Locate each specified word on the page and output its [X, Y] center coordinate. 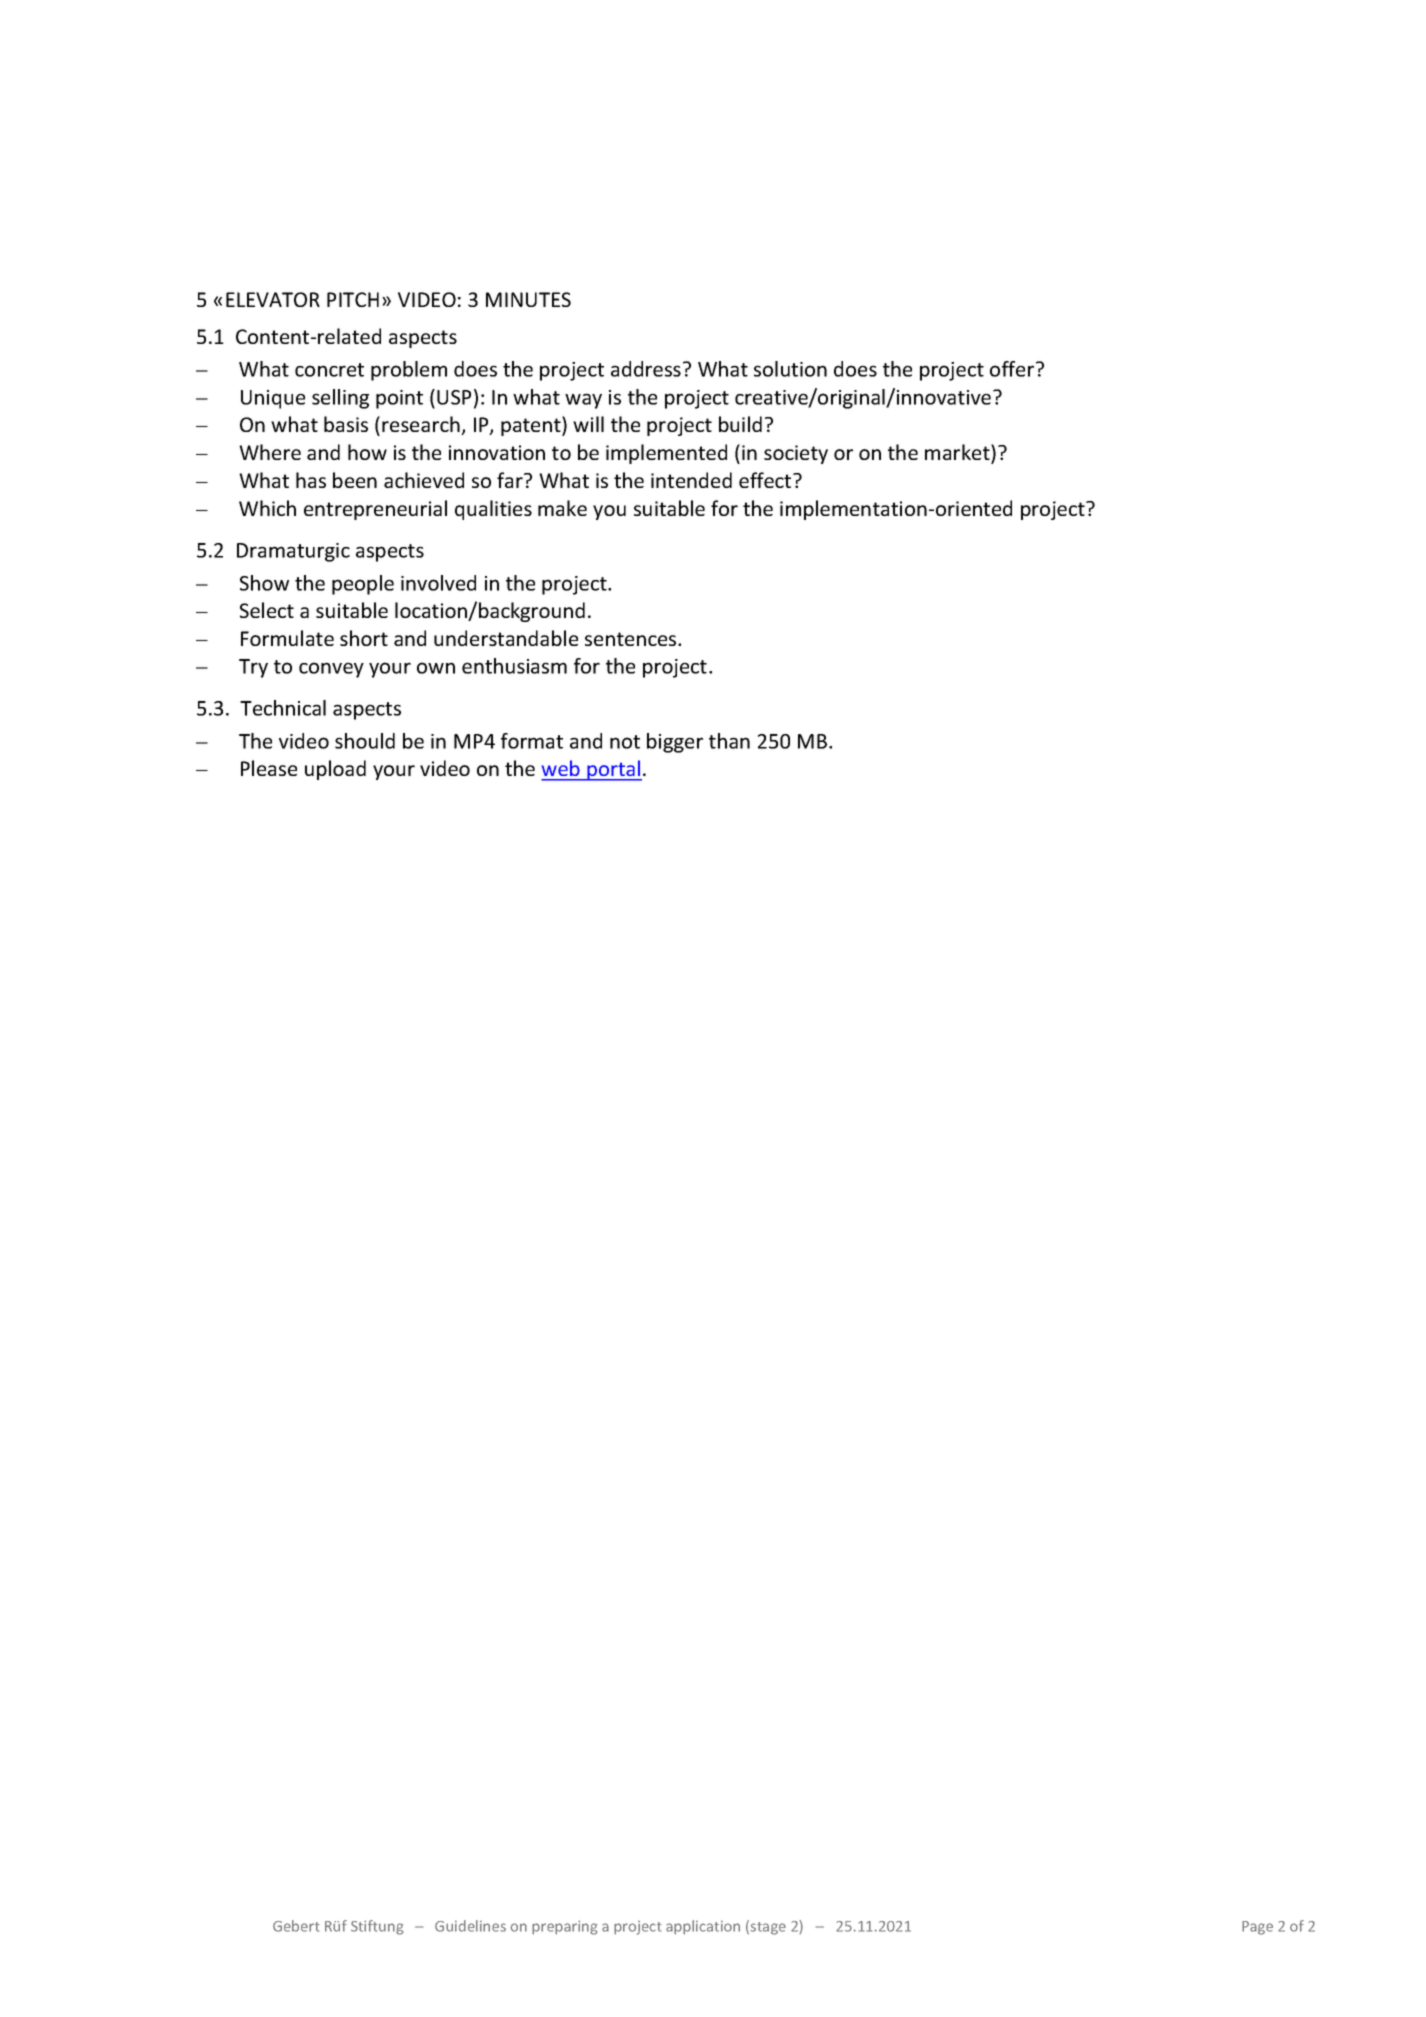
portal [613, 770]
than [729, 741]
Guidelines [470, 1926]
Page [1257, 1928]
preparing [564, 1927]
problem [409, 371]
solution [790, 369]
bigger [675, 743]
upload [335, 770]
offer [1013, 369]
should [365, 741]
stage [768, 1928]
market [958, 453]
